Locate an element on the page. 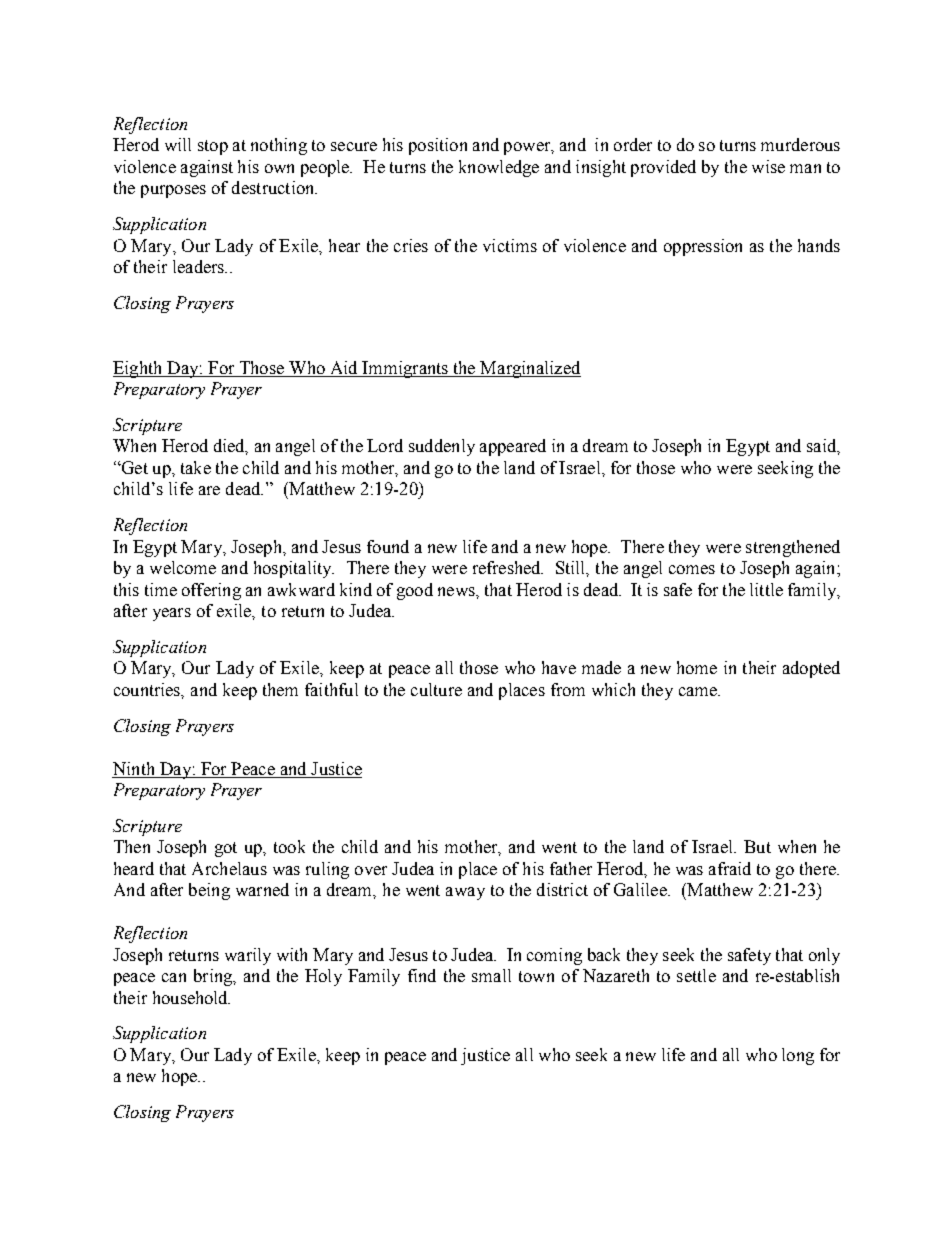 The width and height of the page is (952, 1233). household is located at coordinates (191, 997).
